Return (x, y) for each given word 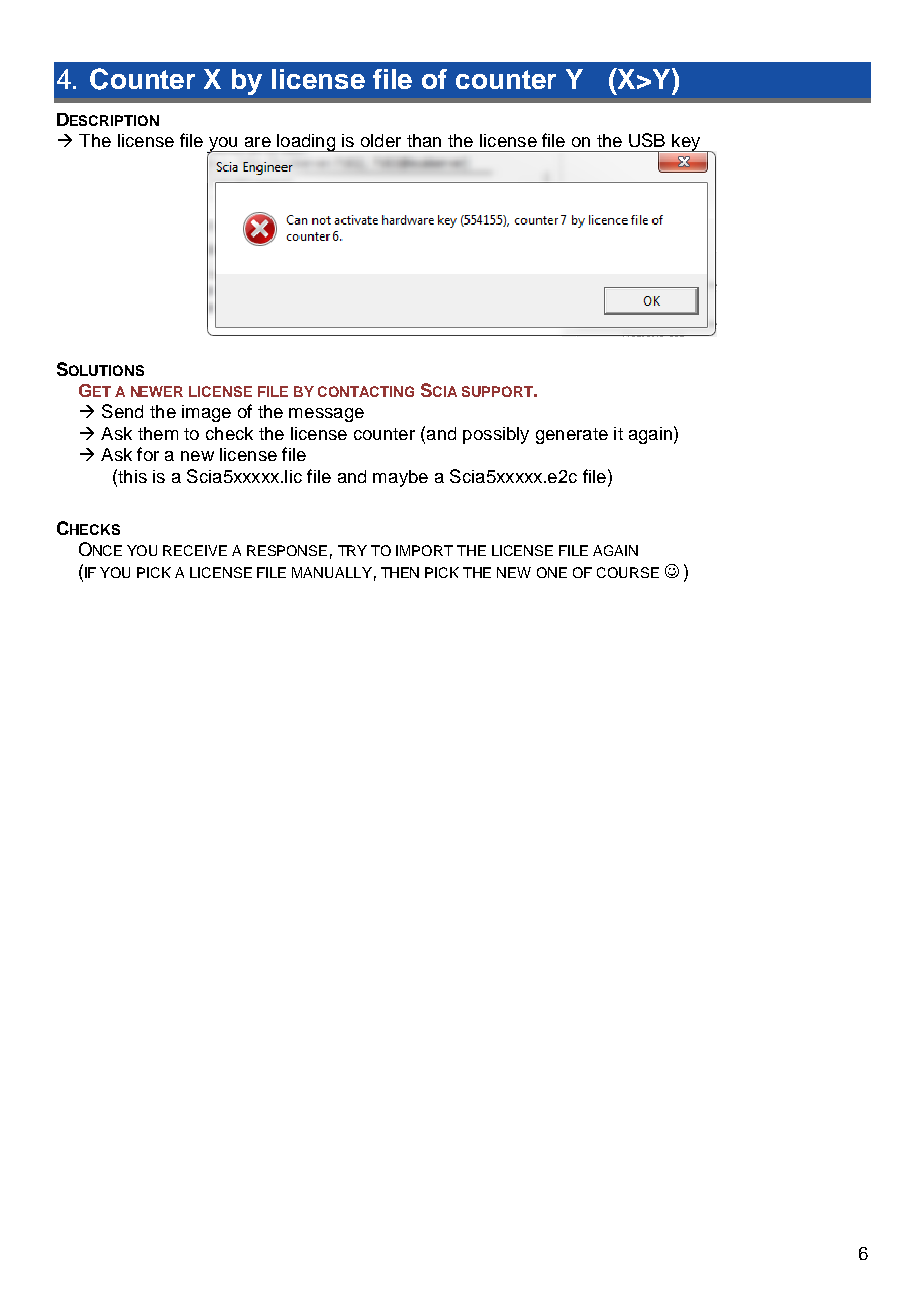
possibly (496, 435)
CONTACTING (366, 391)
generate (572, 436)
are (258, 142)
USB (647, 140)
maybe (400, 478)
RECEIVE (195, 550)
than (424, 140)
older (381, 140)
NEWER (157, 391)
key (686, 143)
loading (306, 143)
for (148, 454)
